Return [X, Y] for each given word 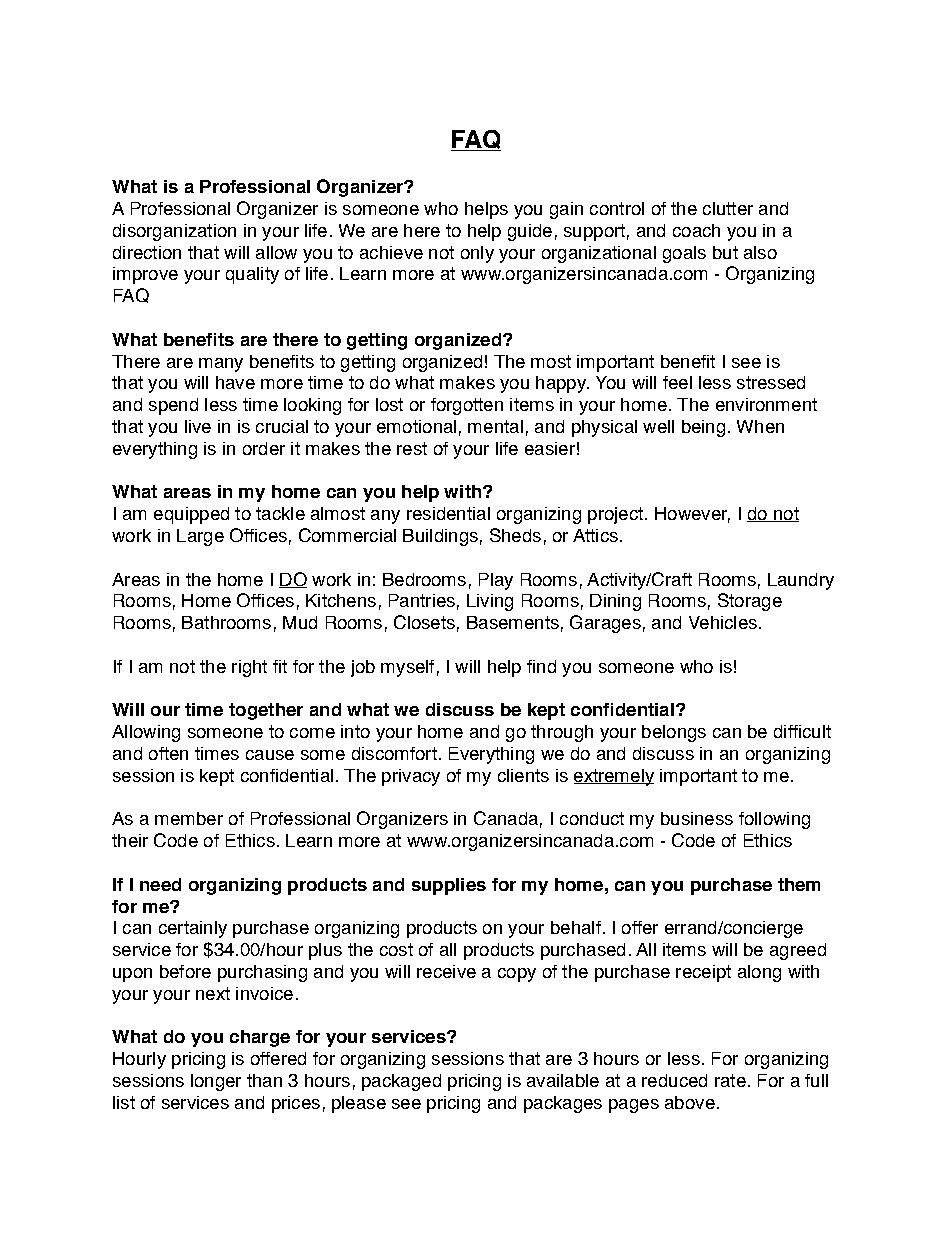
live [198, 426]
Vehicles [723, 622]
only [477, 254]
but [725, 252]
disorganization [174, 232]
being [703, 428]
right [249, 668]
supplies [449, 886]
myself [407, 668]
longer [216, 1082]
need [160, 884]
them [799, 884]
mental [495, 426]
